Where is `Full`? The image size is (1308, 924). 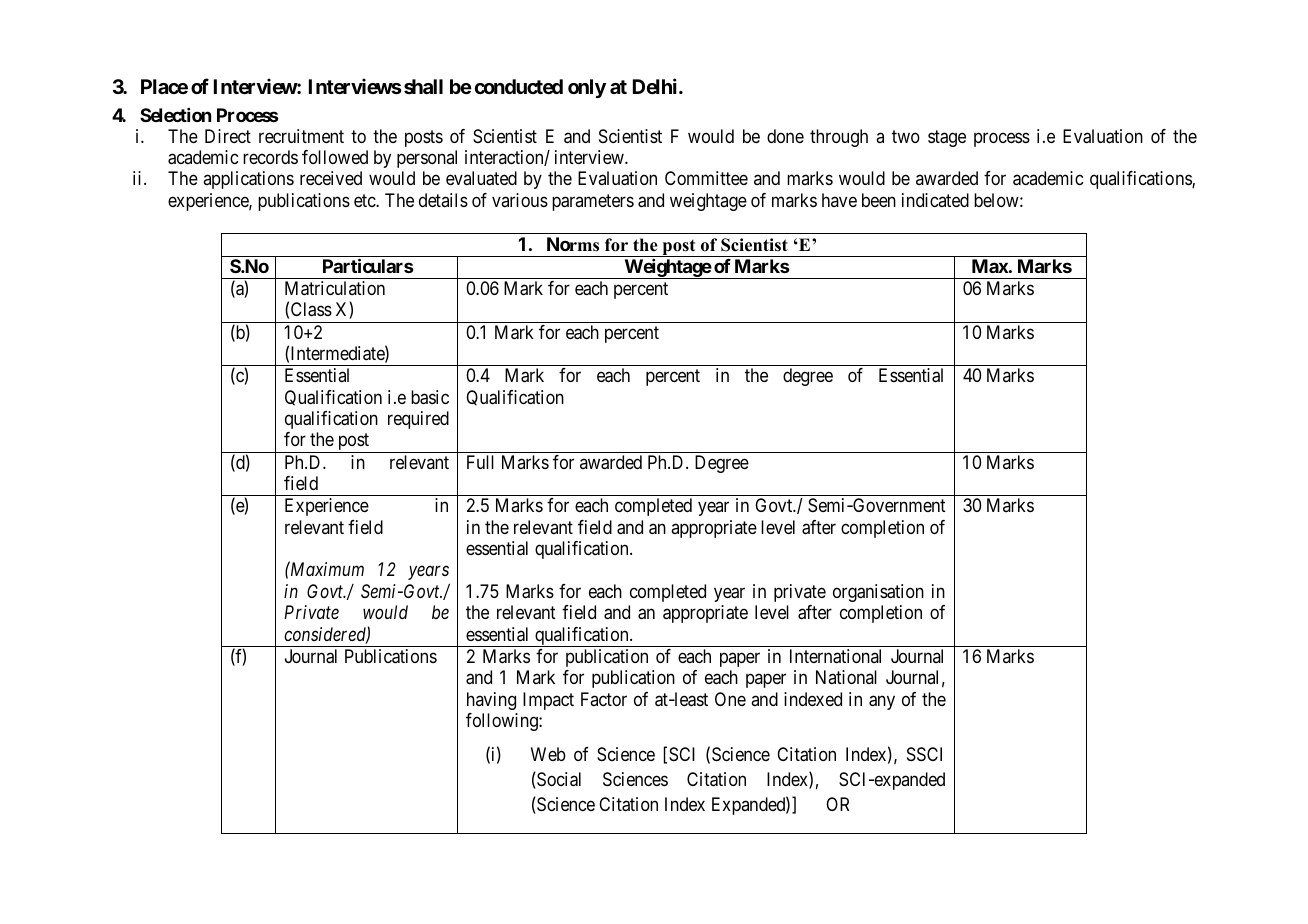
Full is located at coordinates (480, 462).
